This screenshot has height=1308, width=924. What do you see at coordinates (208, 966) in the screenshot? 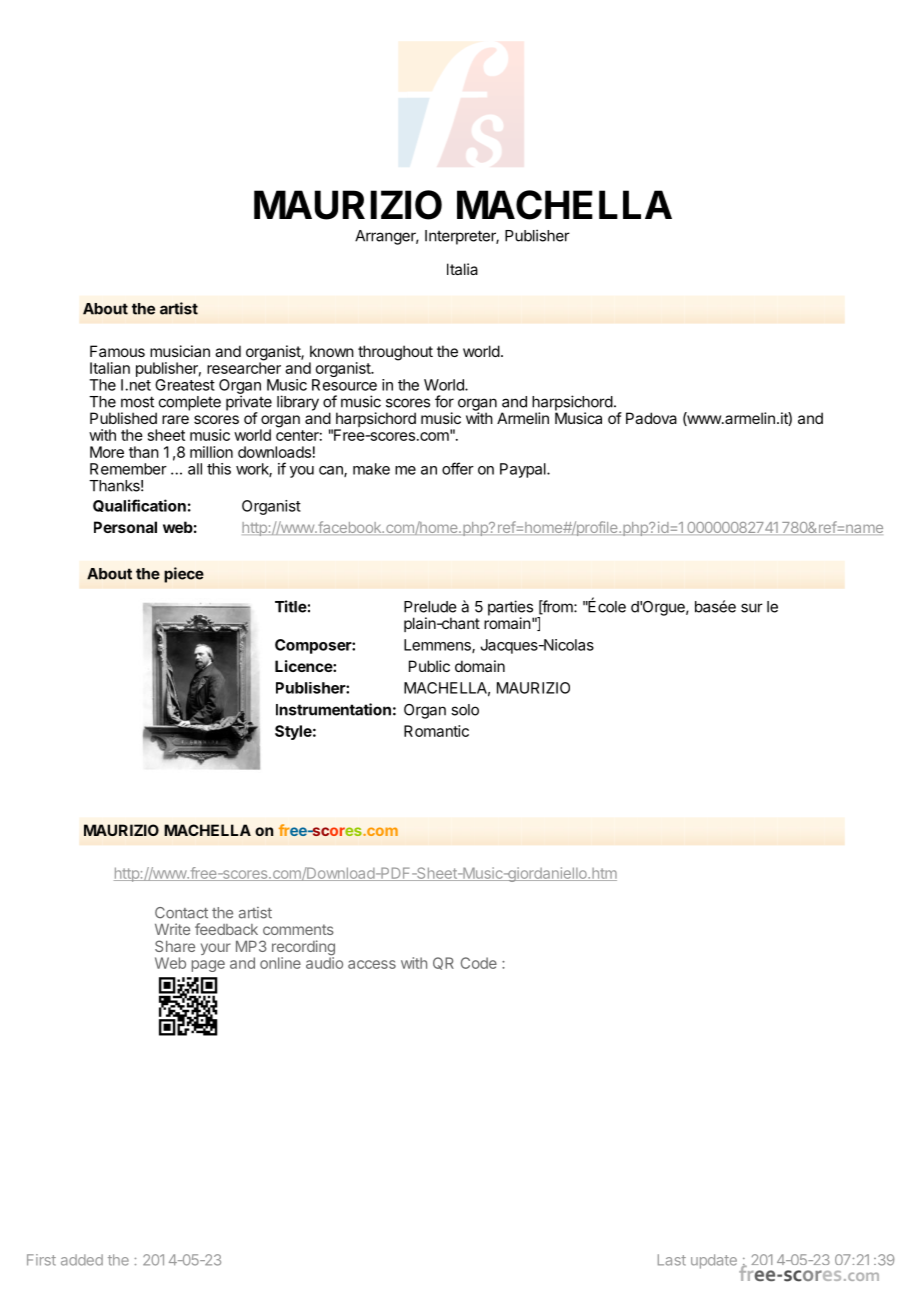
I see `page` at bounding box center [208, 966].
